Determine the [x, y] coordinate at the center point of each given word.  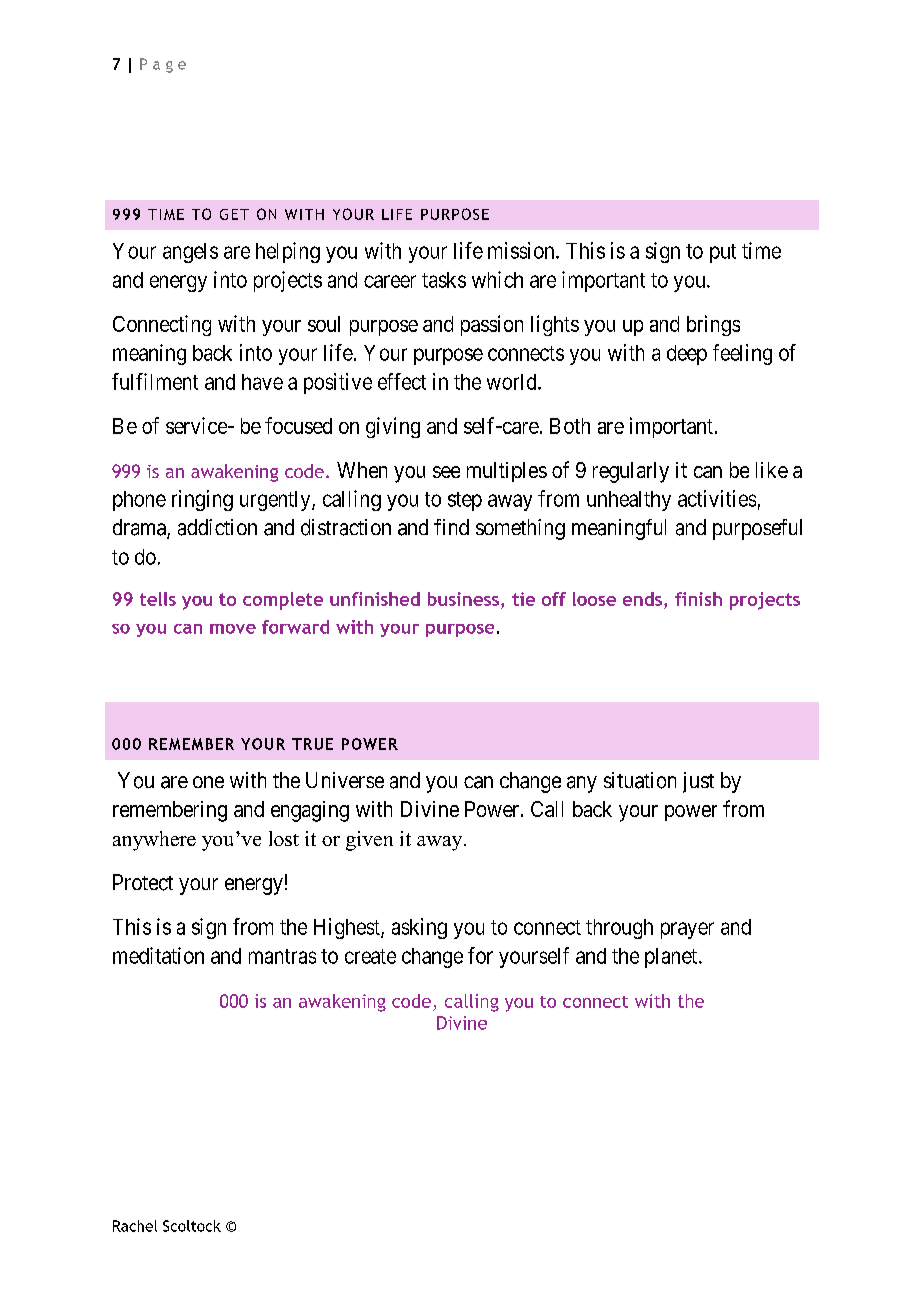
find [451, 527]
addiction [217, 527]
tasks [444, 280]
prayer [687, 930]
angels [190, 253]
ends [642, 599]
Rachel [135, 1226]
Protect [143, 882]
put [723, 253]
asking [419, 928]
